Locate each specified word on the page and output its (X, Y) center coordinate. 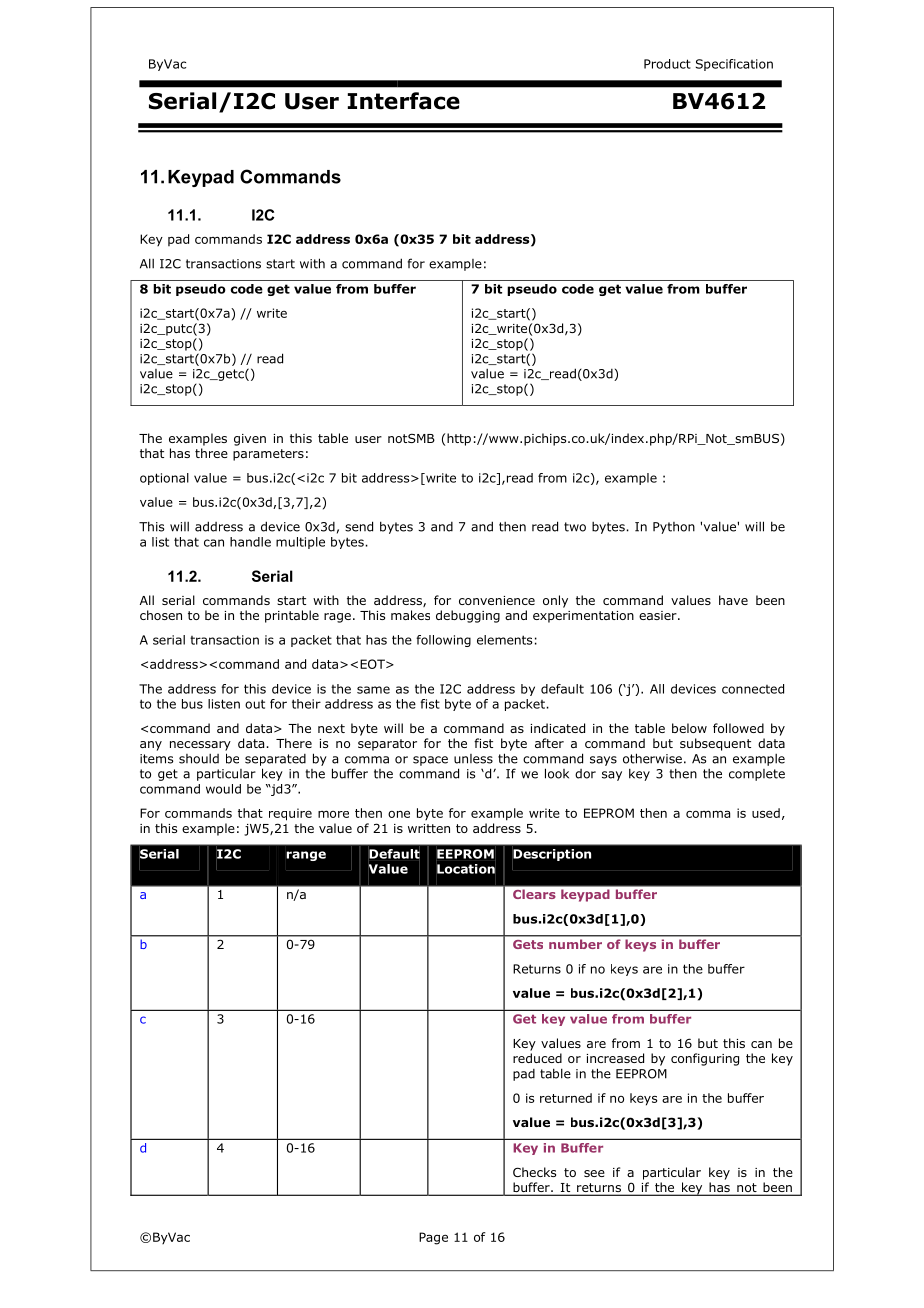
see (594, 1173)
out (255, 704)
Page (433, 1238)
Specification (734, 65)
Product (667, 64)
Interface (404, 101)
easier (659, 615)
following (443, 641)
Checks (534, 1172)
